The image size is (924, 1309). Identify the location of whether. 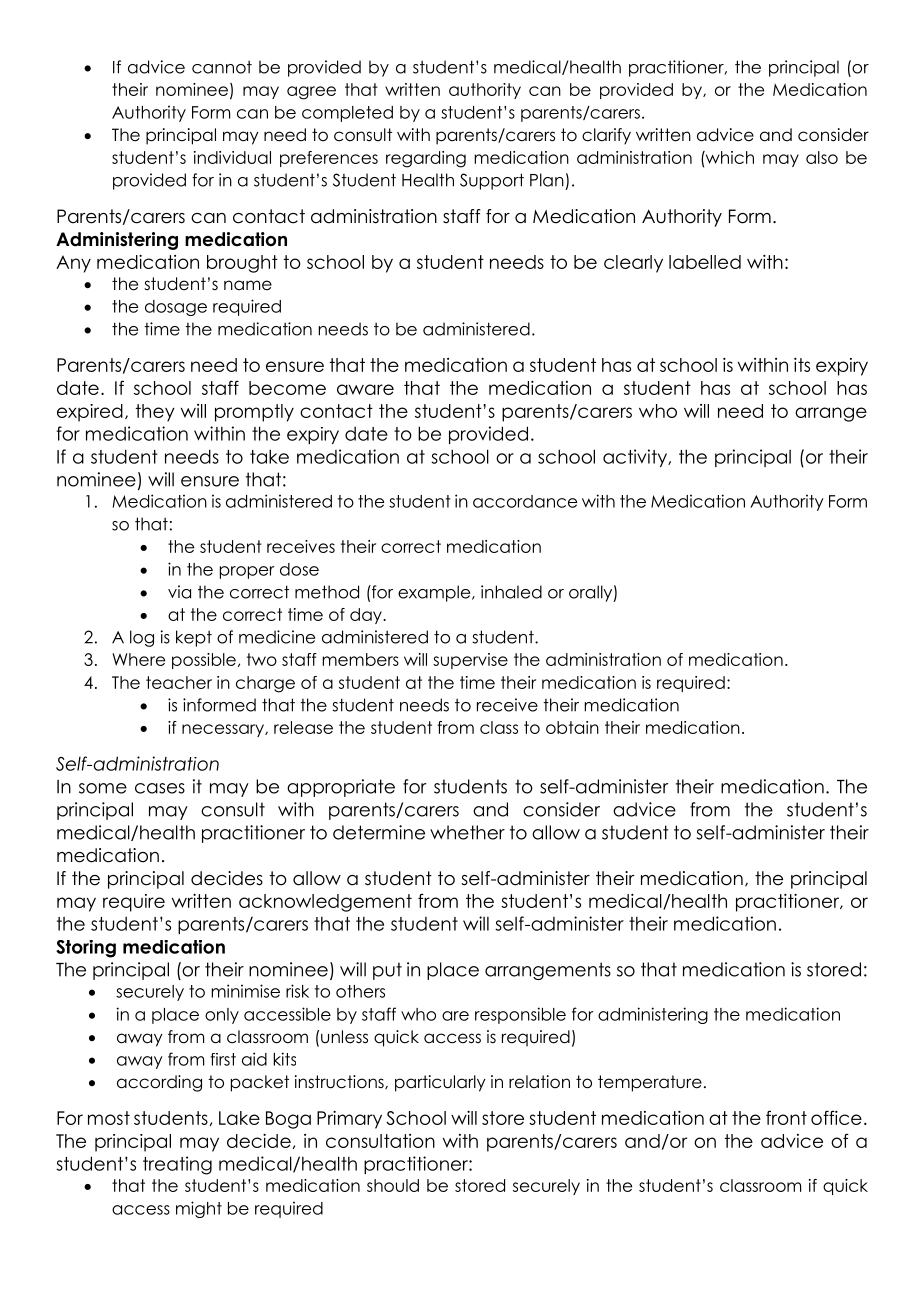
(467, 832).
